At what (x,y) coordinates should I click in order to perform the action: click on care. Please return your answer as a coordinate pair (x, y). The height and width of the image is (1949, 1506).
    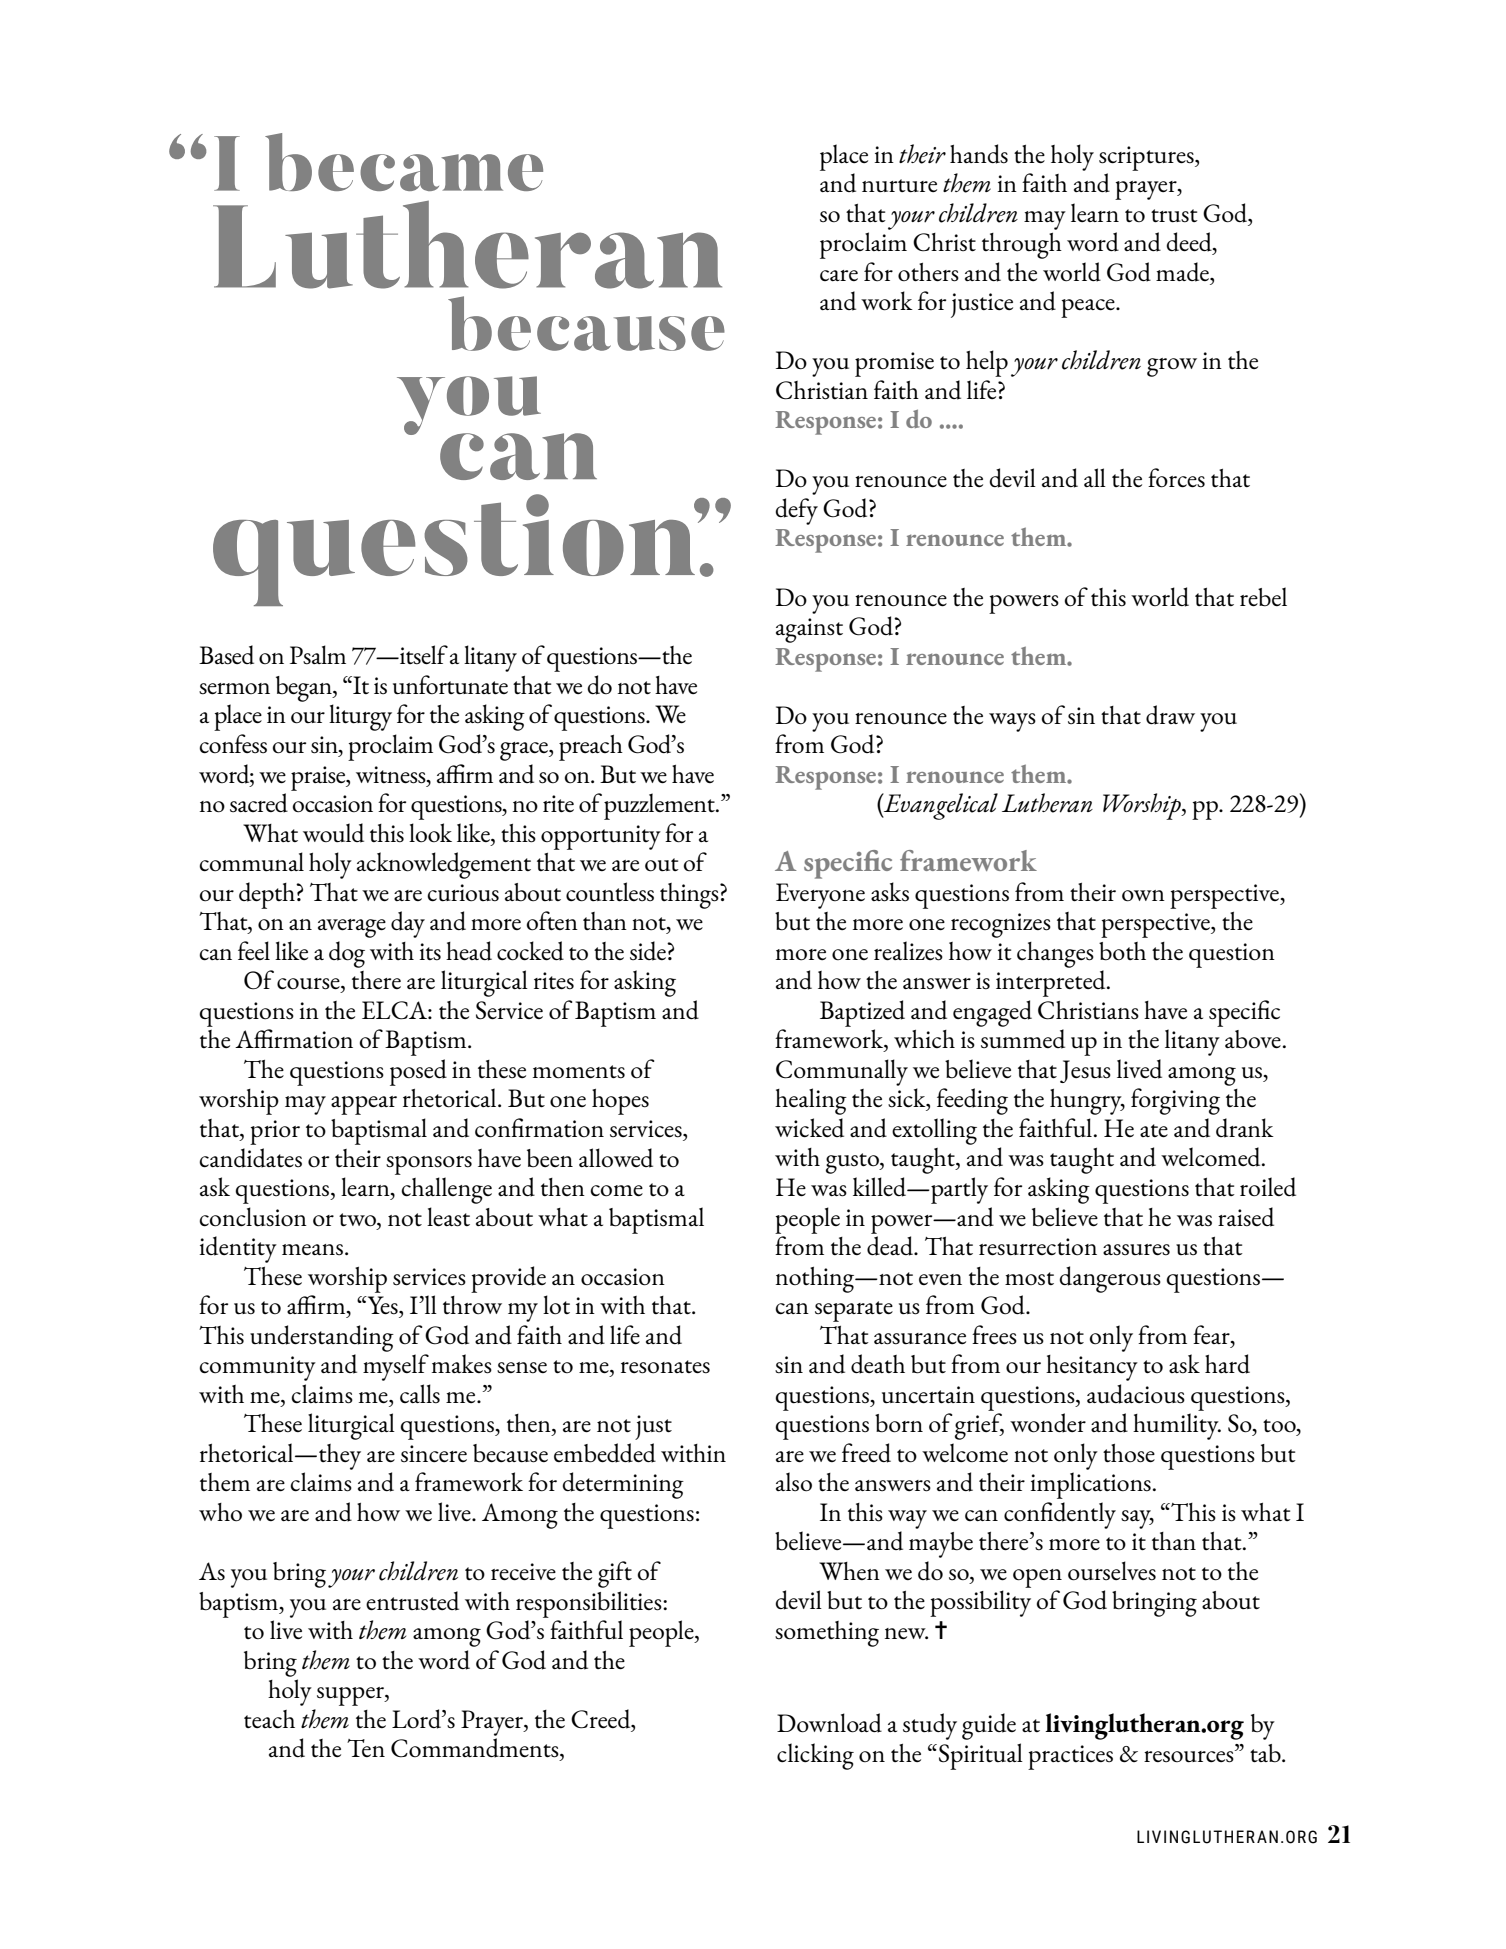
    Looking at the image, I should click on (839, 275).
